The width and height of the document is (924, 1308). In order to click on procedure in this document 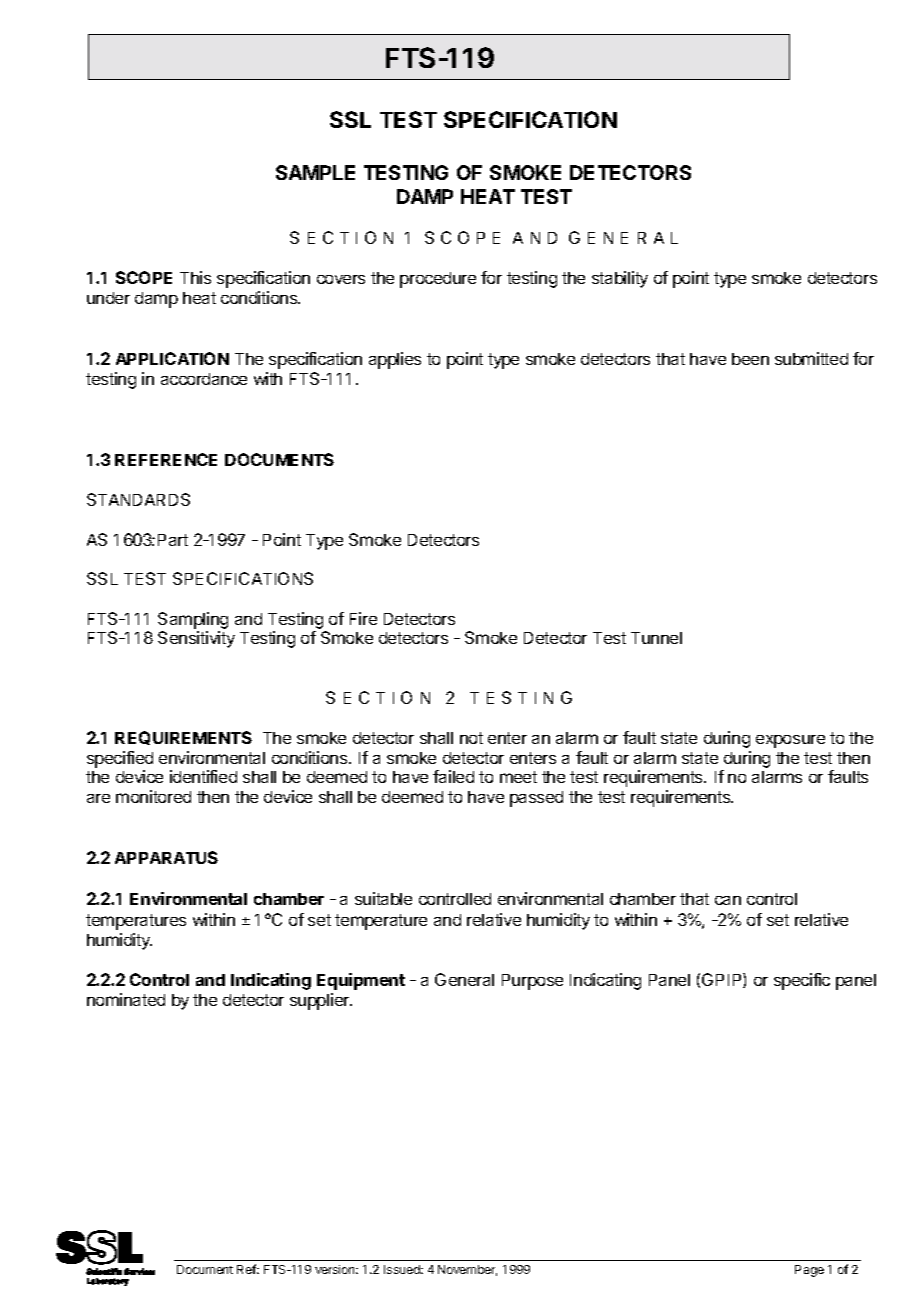, I will do `click(438, 280)`.
